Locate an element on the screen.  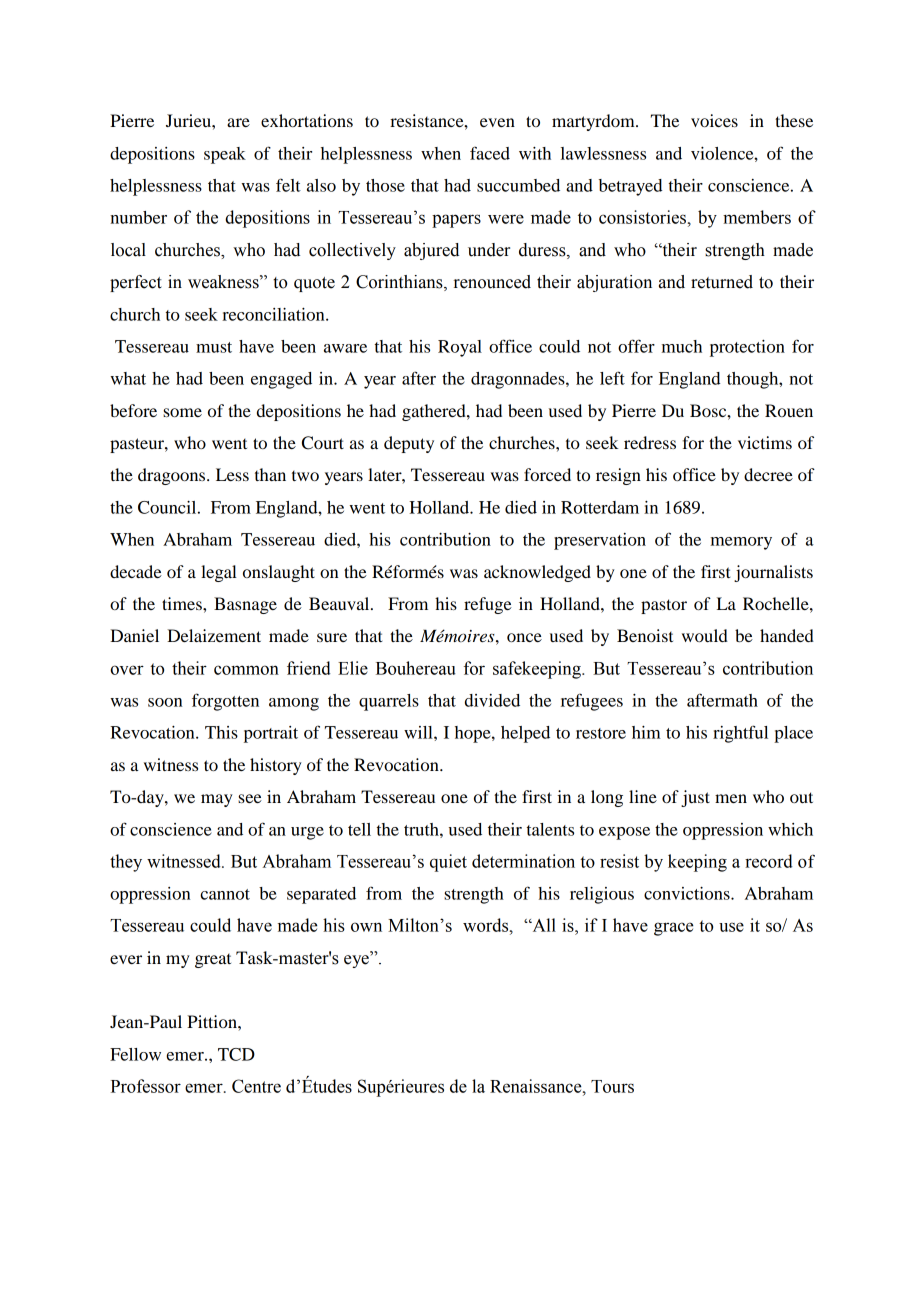
faced is located at coordinates (490, 153).
